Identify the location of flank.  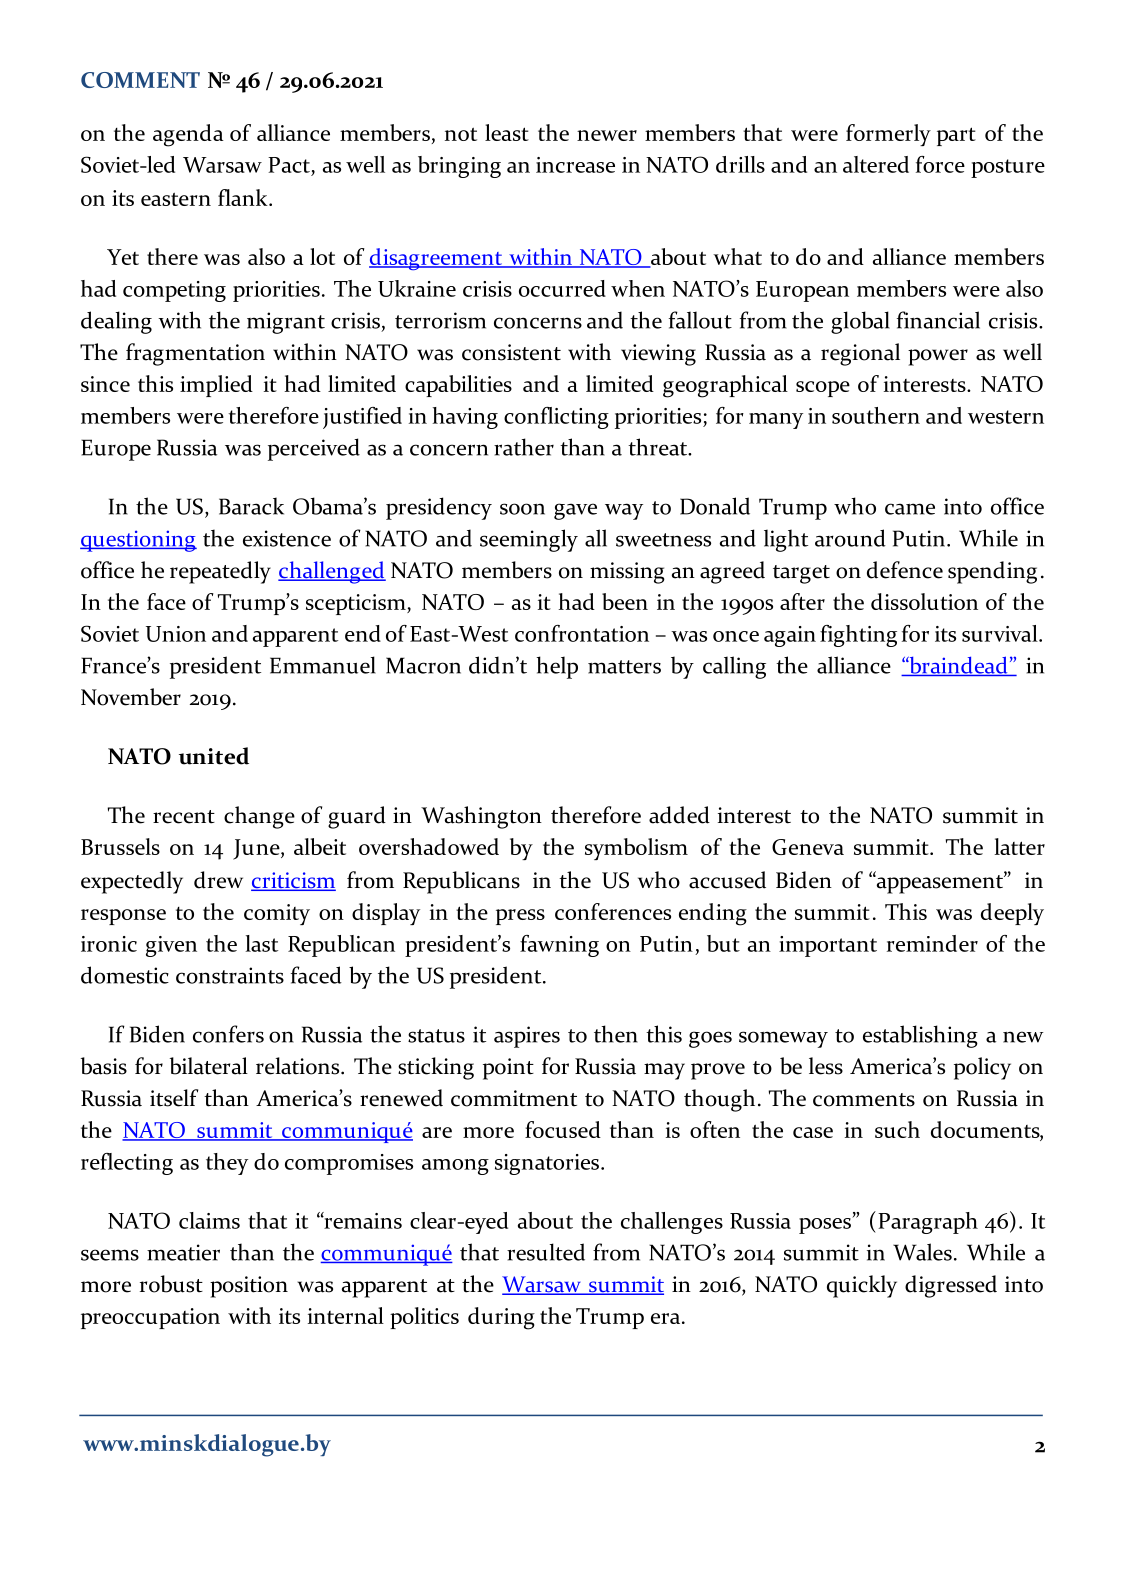
(244, 197).
